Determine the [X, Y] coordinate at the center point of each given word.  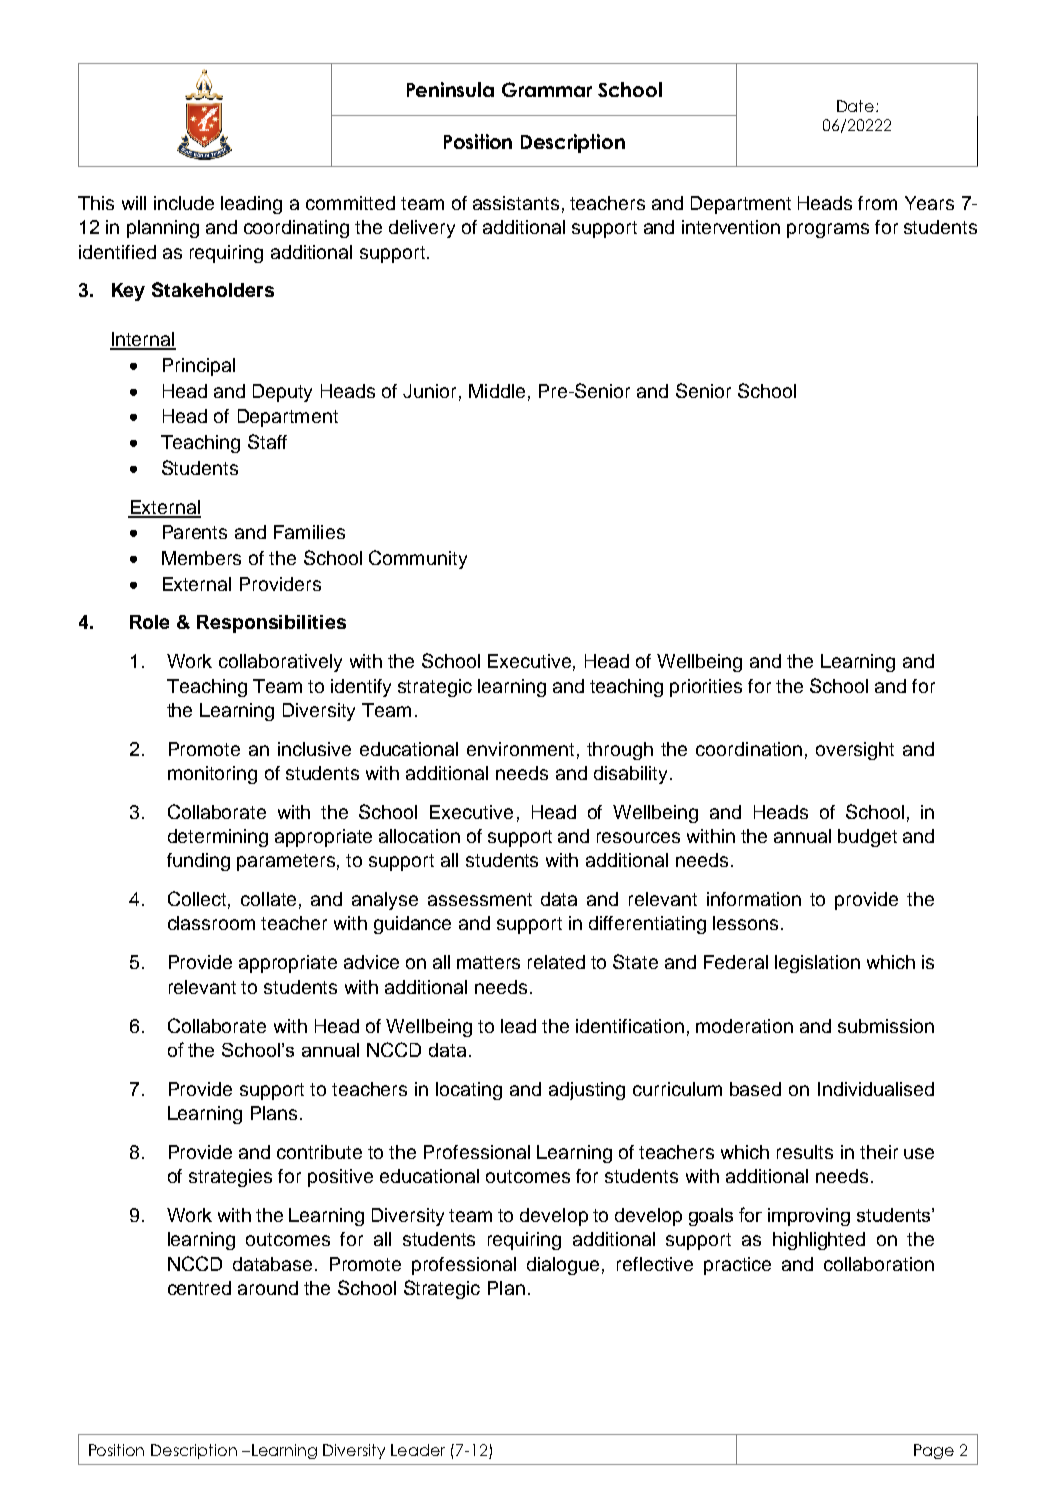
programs [828, 230]
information [754, 899]
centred [199, 1288]
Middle [497, 391]
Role [149, 622]
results [805, 1152]
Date [855, 106]
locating [469, 1091]
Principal [199, 367]
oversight [855, 751]
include [184, 203]
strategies [230, 1178]
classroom [211, 923]
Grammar [547, 89]
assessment [480, 899]
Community [418, 559]
